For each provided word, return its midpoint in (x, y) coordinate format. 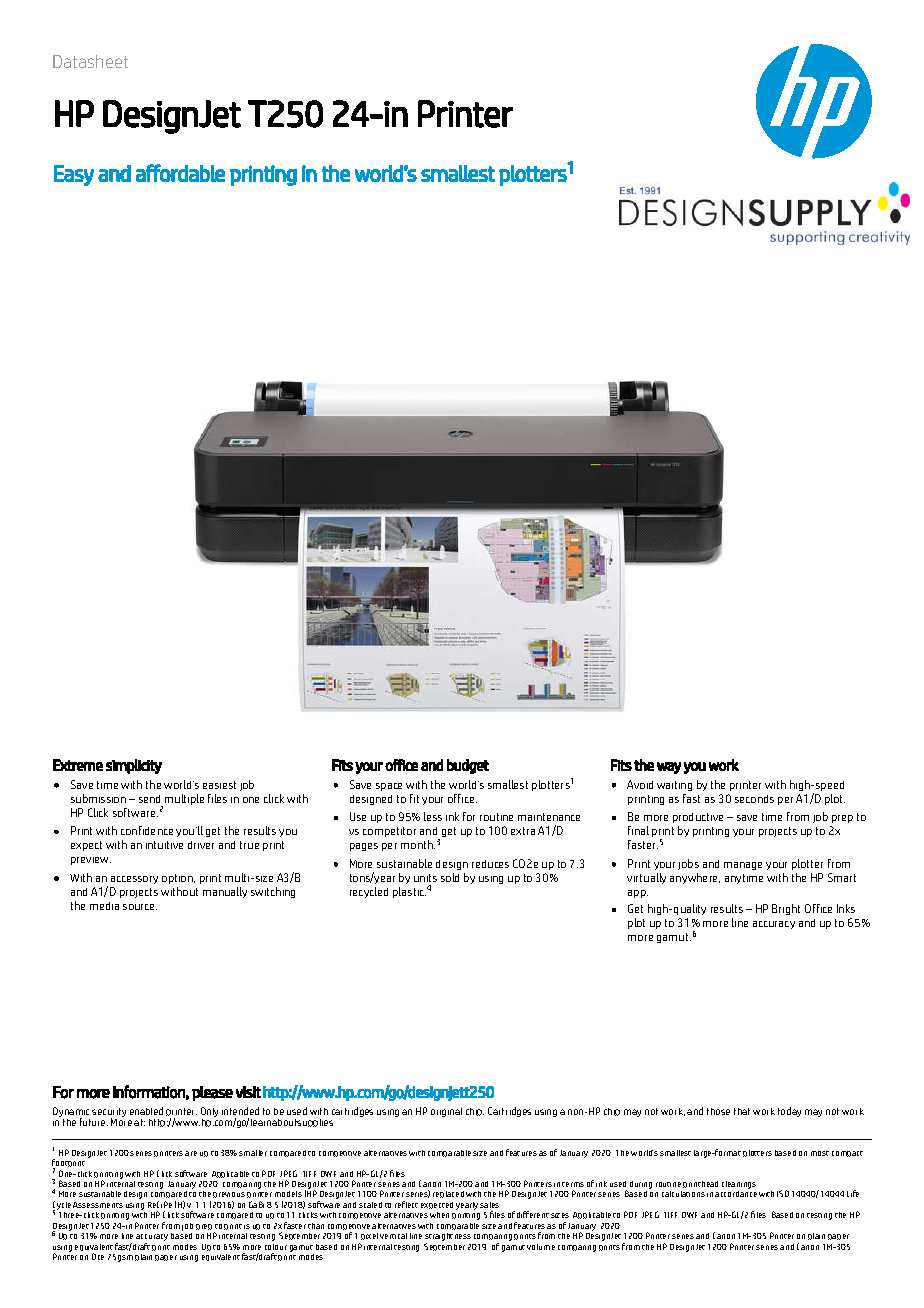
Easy (74, 175)
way (669, 768)
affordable (180, 173)
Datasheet (90, 61)
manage (743, 866)
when (439, 1215)
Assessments (98, 1205)
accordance (736, 1194)
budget (468, 766)
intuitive (164, 845)
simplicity (134, 766)
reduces (490, 864)
